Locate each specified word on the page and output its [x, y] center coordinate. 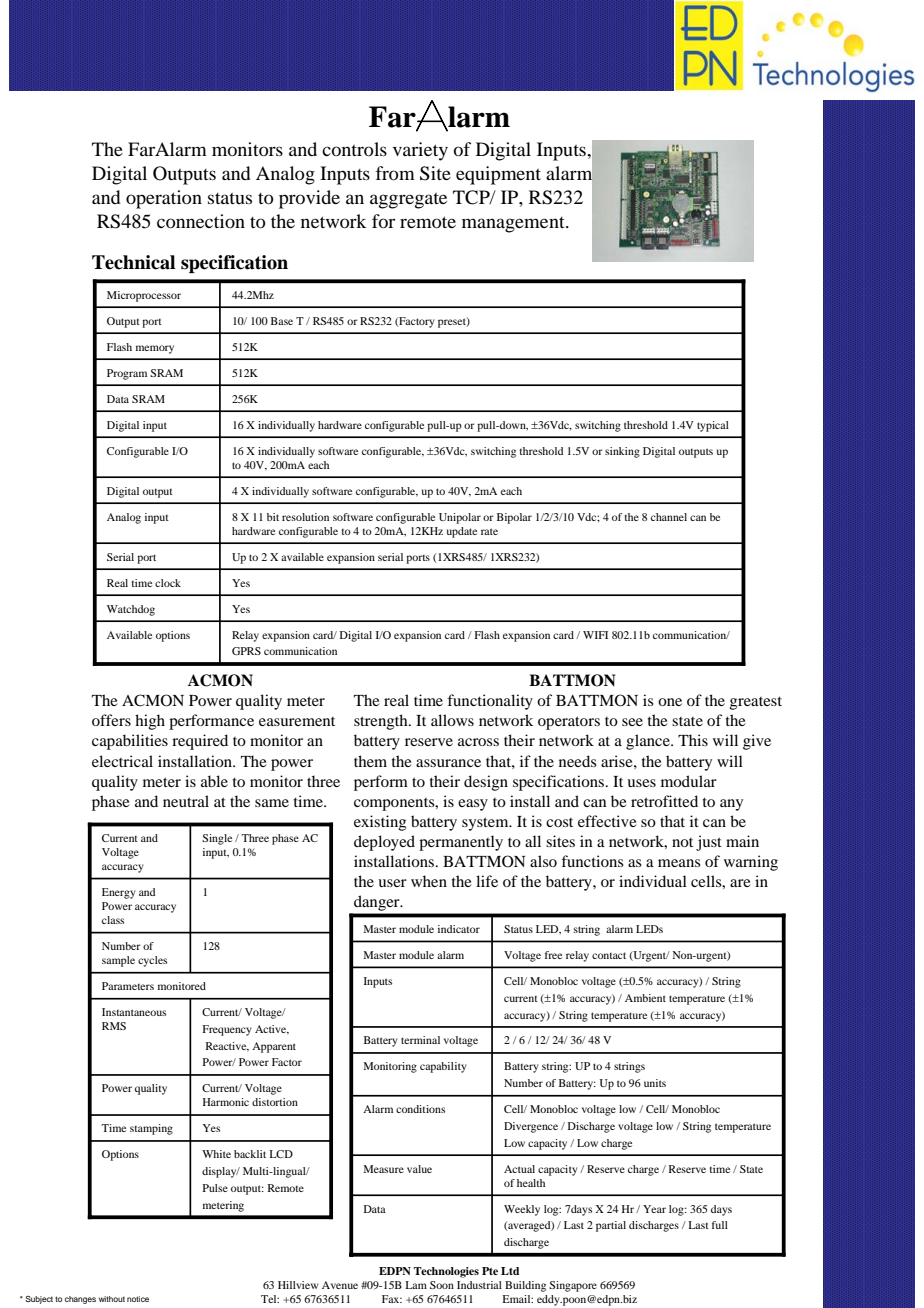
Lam [416, 1285]
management [514, 225]
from [395, 173]
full [720, 1225]
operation [164, 199]
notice [138, 1299]
